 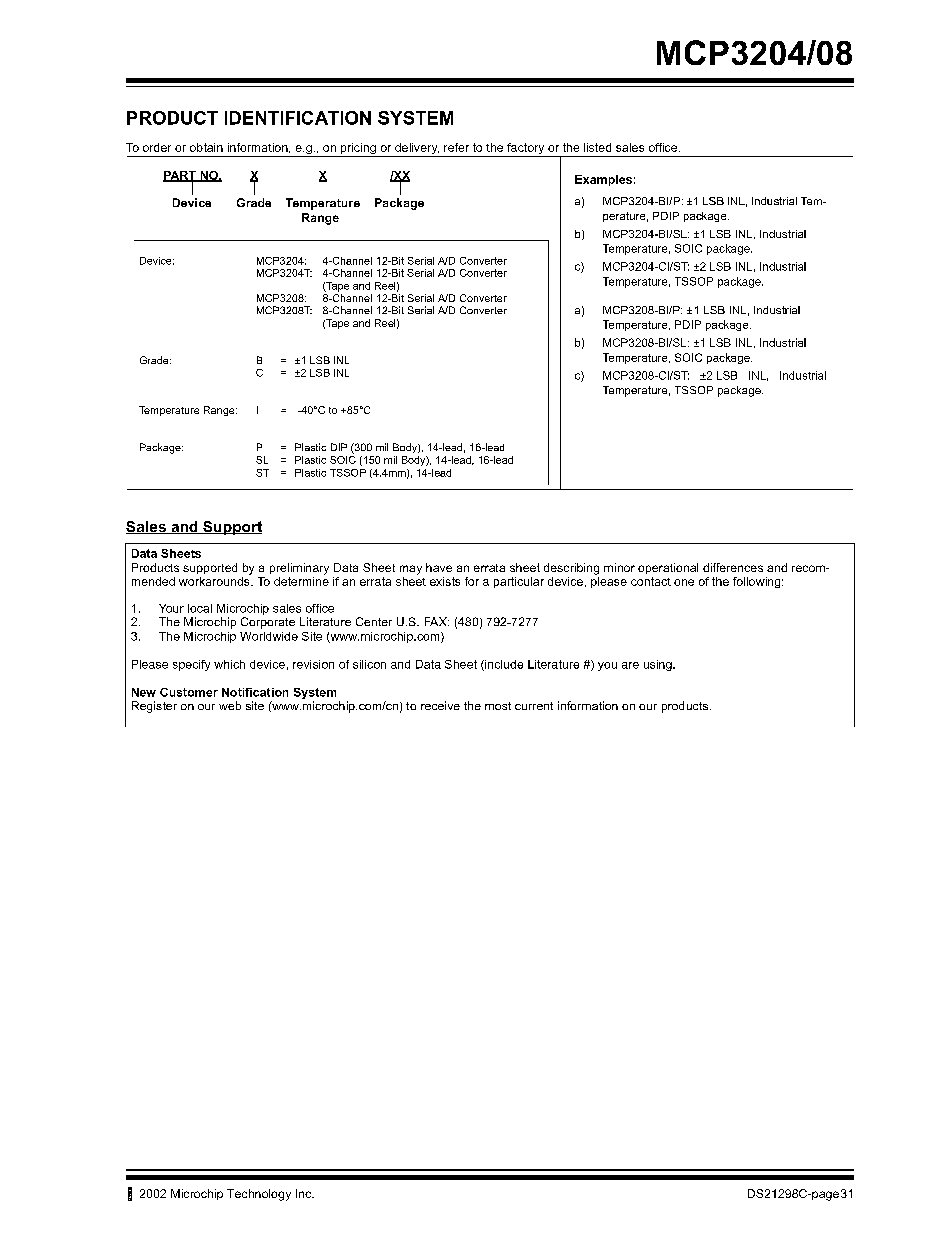 I want to click on receive, so click(x=440, y=705).
